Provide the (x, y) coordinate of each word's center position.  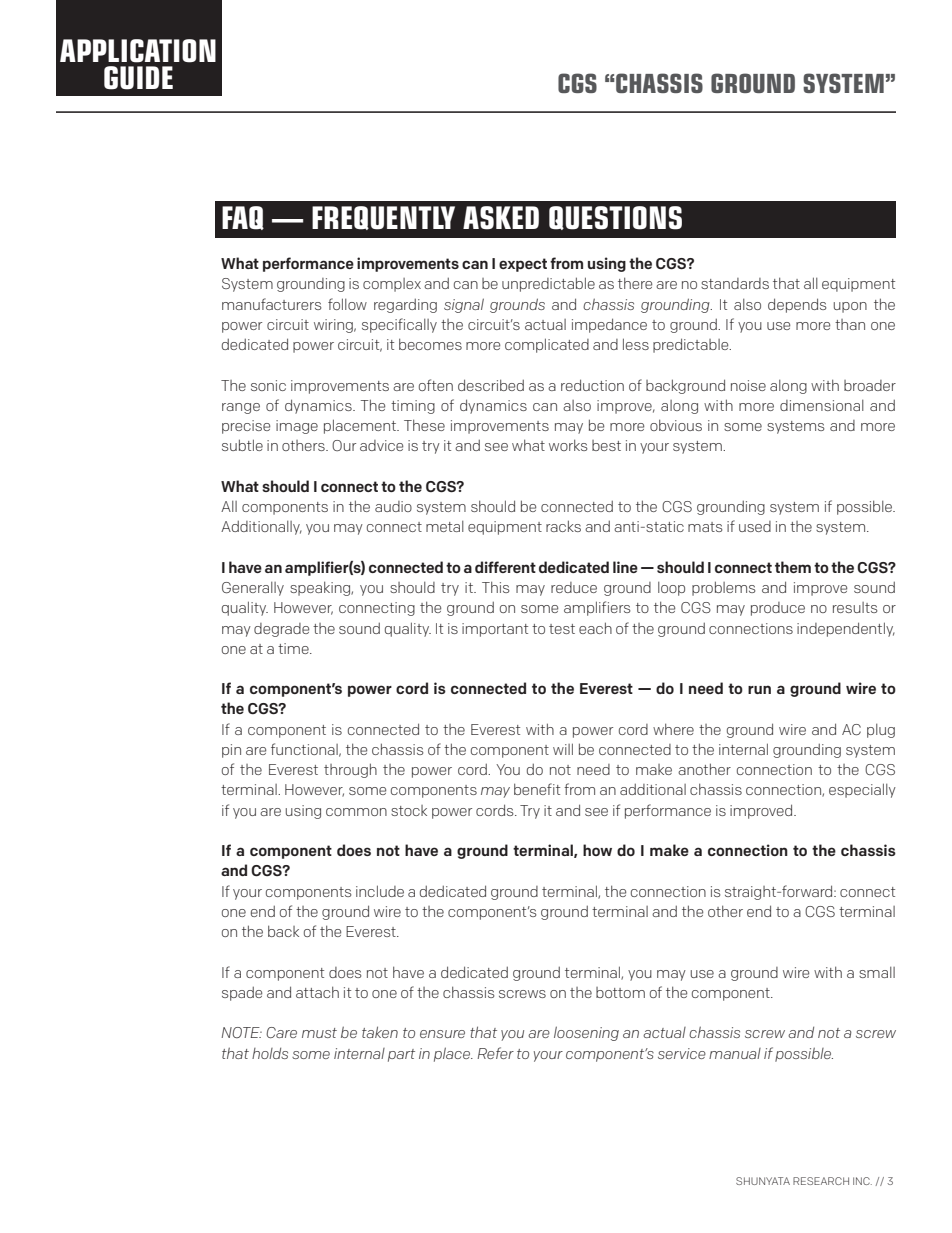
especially (862, 790)
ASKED (501, 218)
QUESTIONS (615, 218)
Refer (495, 1053)
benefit (537, 789)
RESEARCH (821, 1181)
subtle (242, 445)
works (568, 445)
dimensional (822, 405)
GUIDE (138, 78)
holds (270, 1053)
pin (231, 751)
